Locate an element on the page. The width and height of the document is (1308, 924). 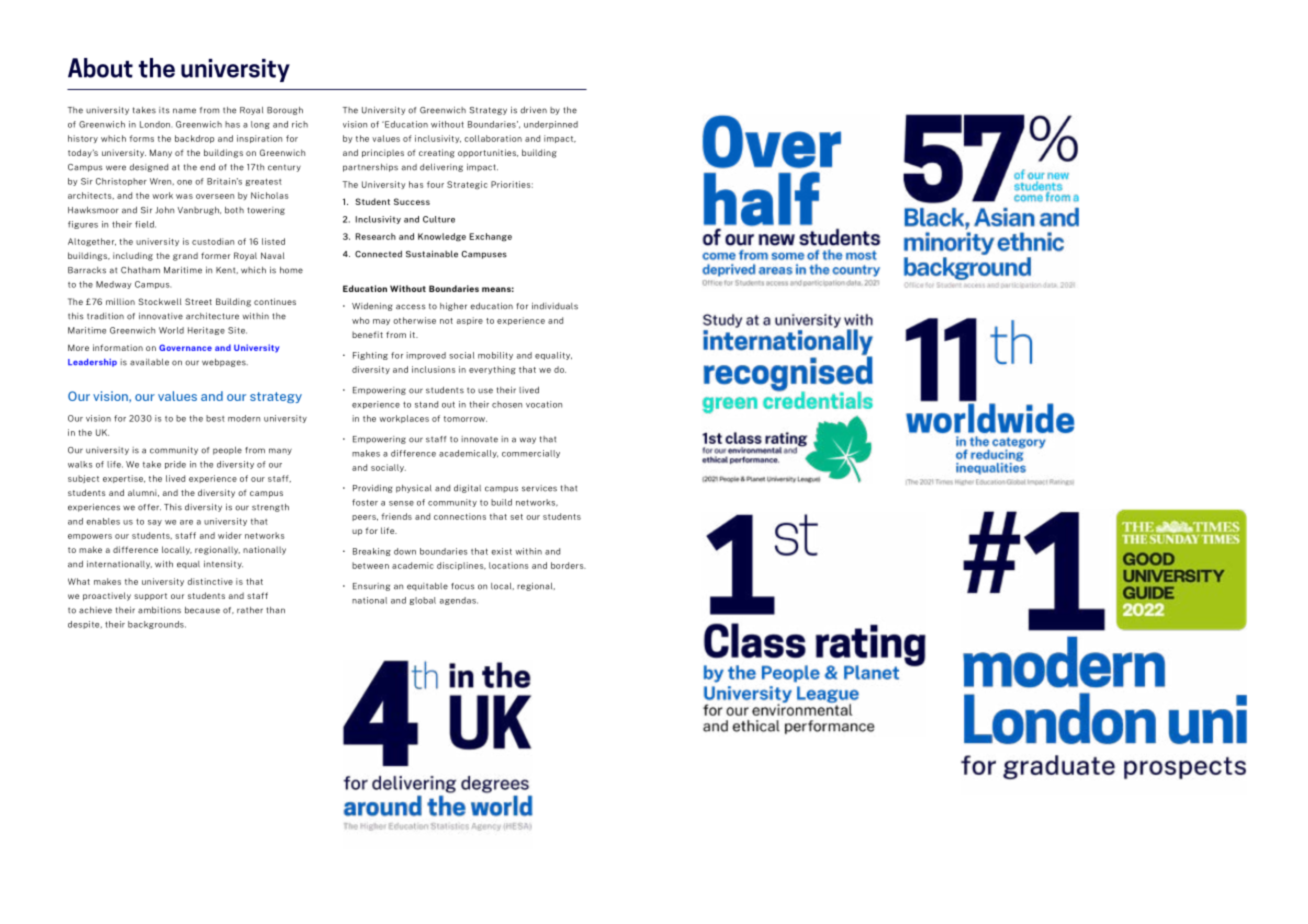
mobility is located at coordinates (495, 356).
